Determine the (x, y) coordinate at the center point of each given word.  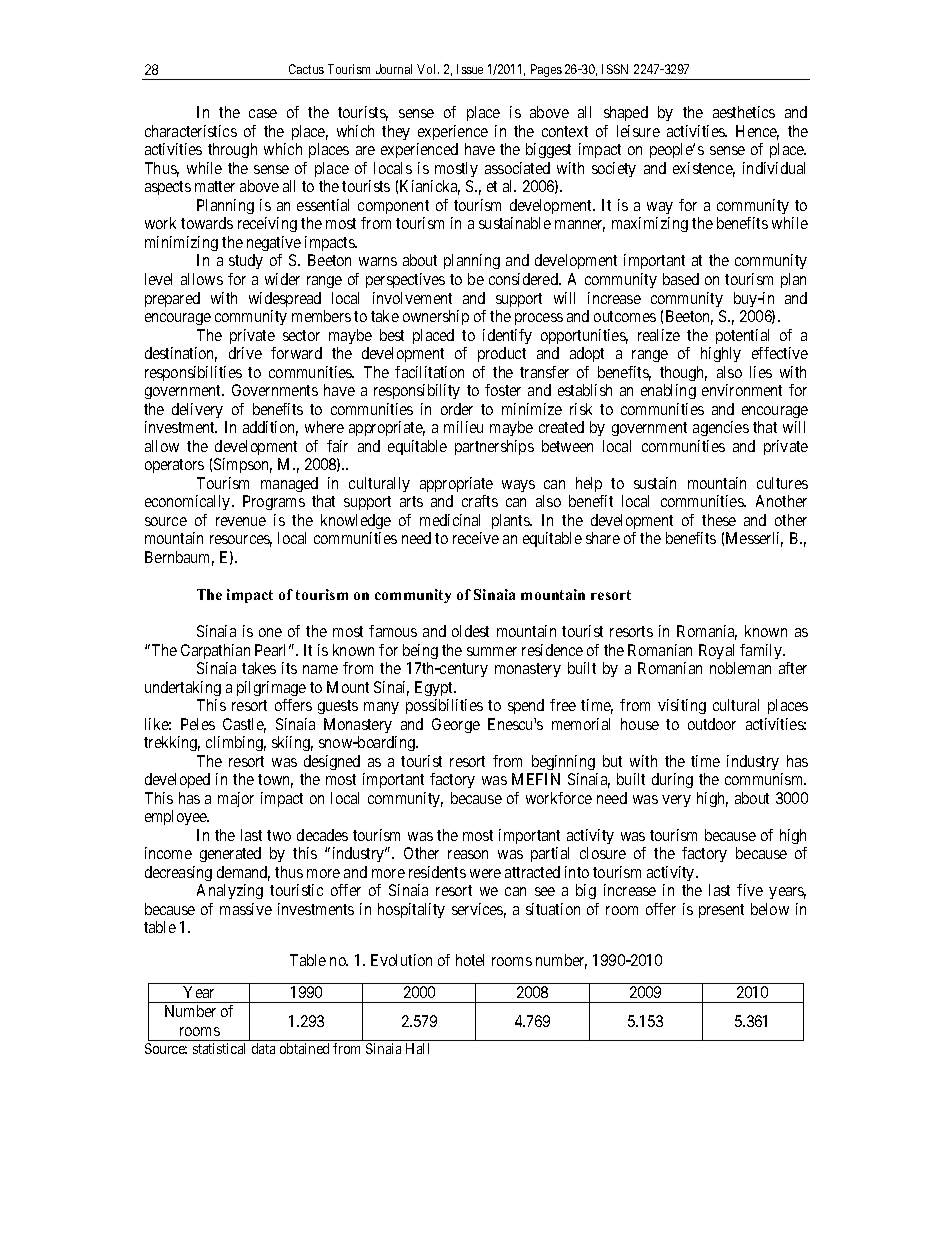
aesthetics (744, 112)
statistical (219, 1048)
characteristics (191, 131)
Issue (470, 69)
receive (476, 538)
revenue (241, 521)
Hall (417, 1048)
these (719, 520)
